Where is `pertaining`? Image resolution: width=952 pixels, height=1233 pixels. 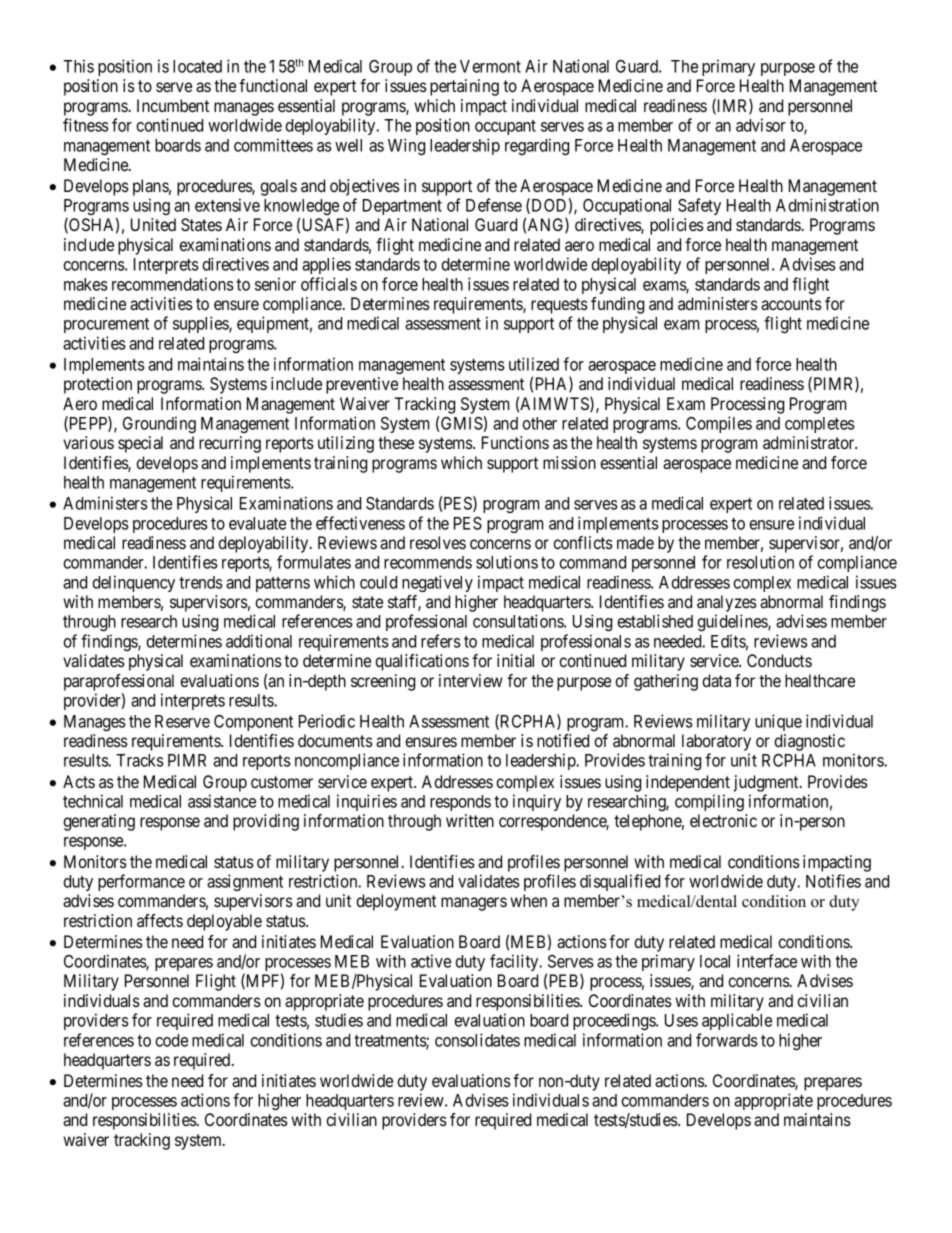 pertaining is located at coordinates (464, 87).
